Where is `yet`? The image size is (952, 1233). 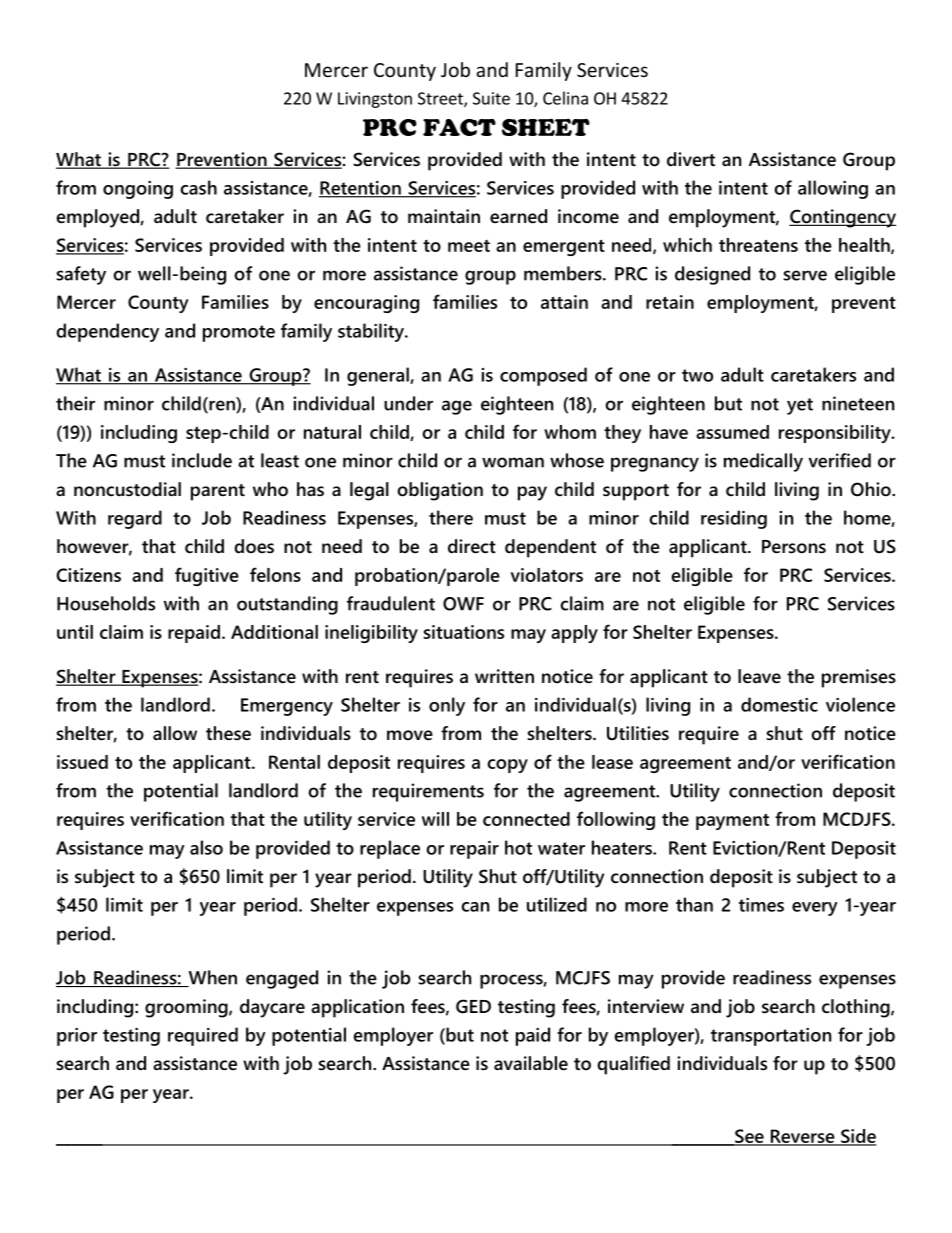 yet is located at coordinates (800, 406).
